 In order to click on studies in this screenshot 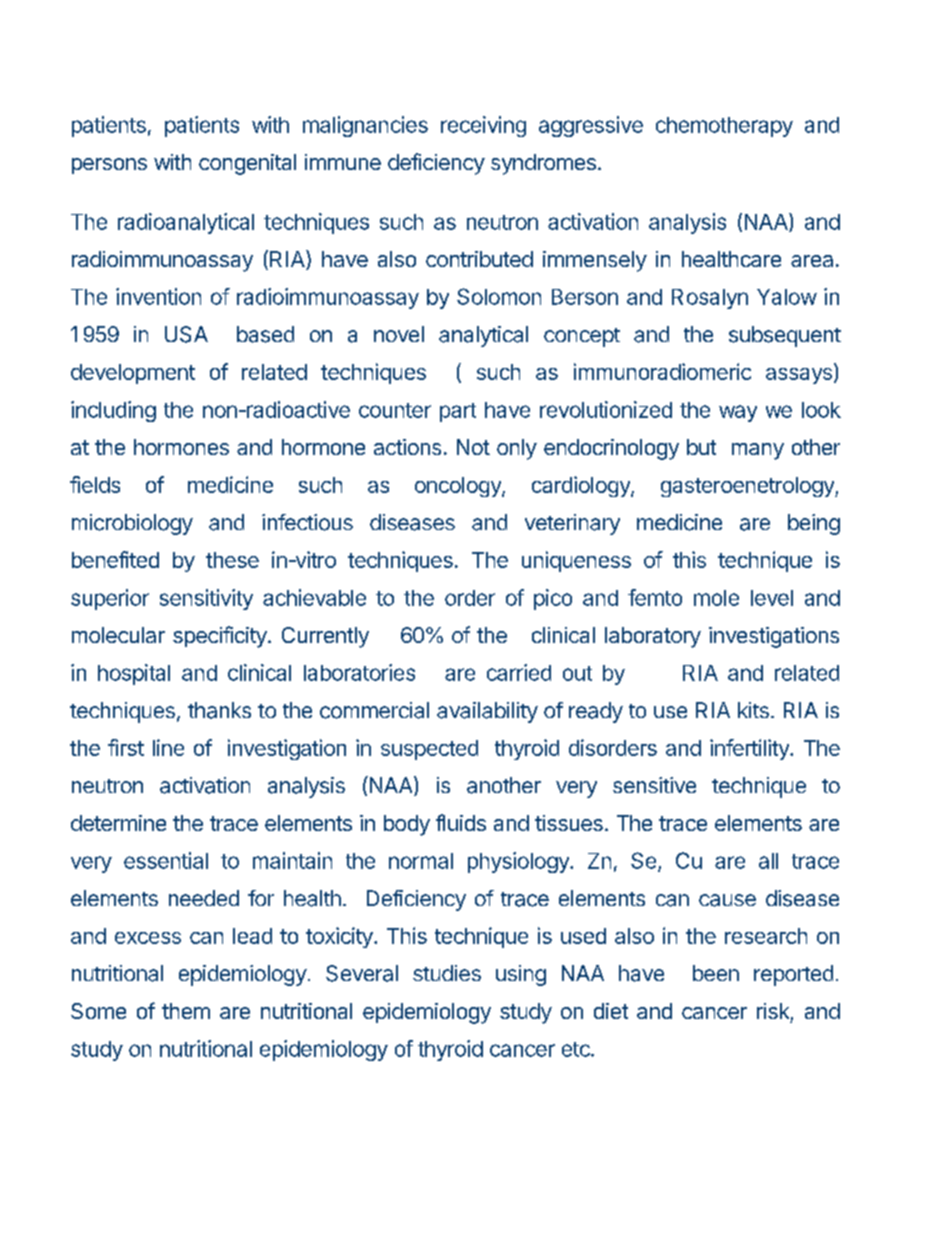, I will do `click(447, 973)`.
